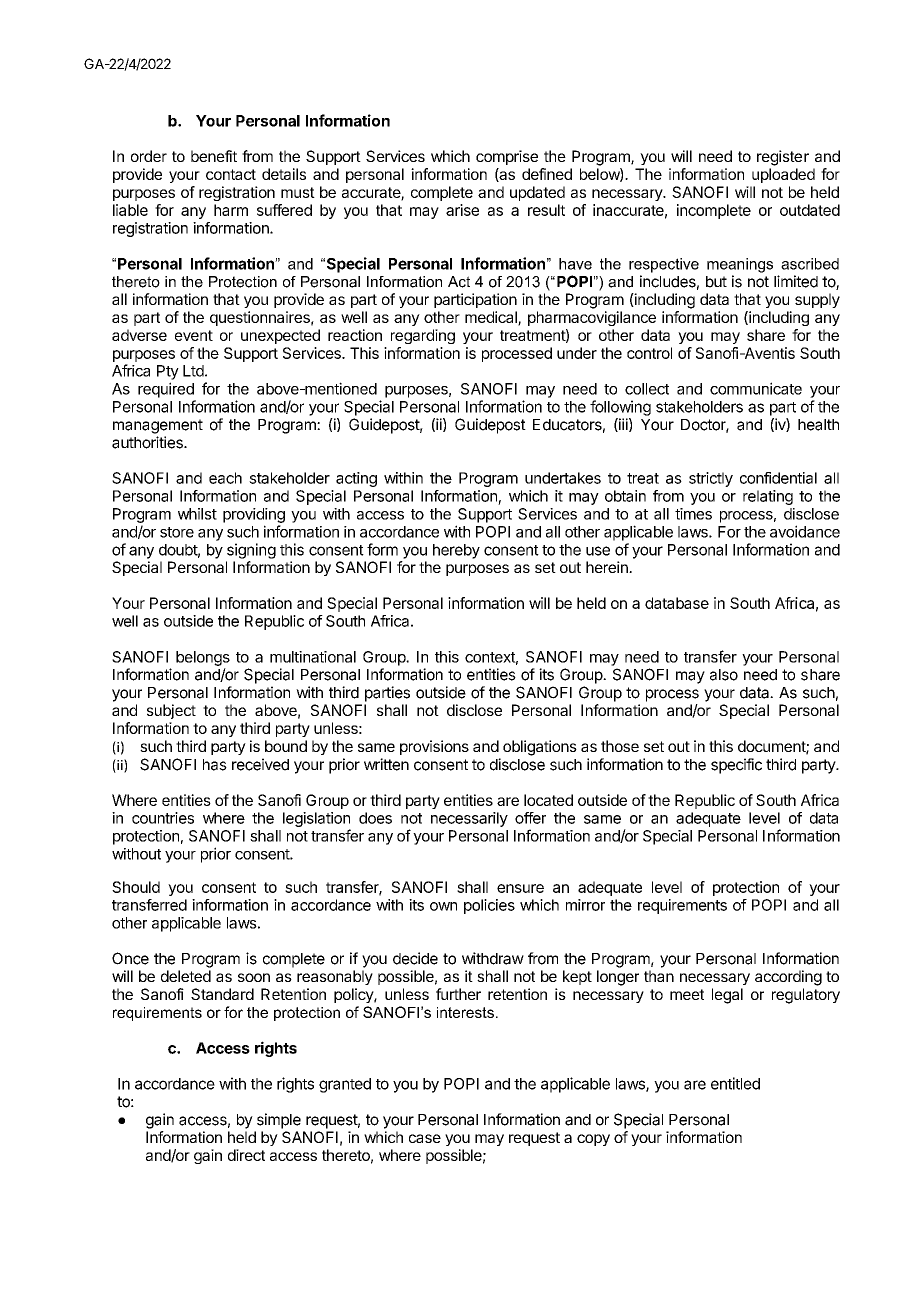 The image size is (924, 1308). Describe the element at coordinates (489, 906) in the image. I see `policies` at that location.
